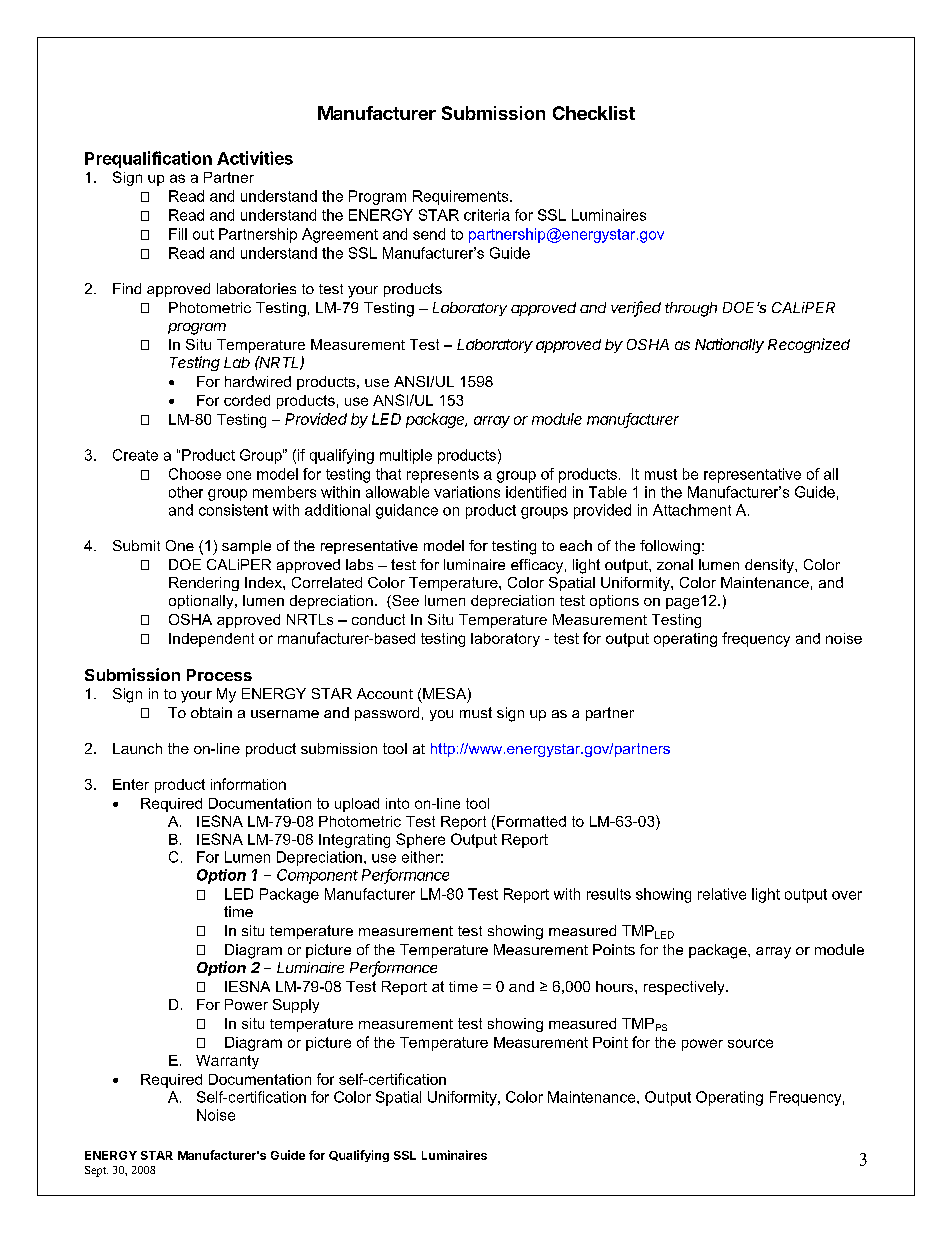  What do you see at coordinates (722, 894) in the screenshot?
I see `relative` at bounding box center [722, 894].
